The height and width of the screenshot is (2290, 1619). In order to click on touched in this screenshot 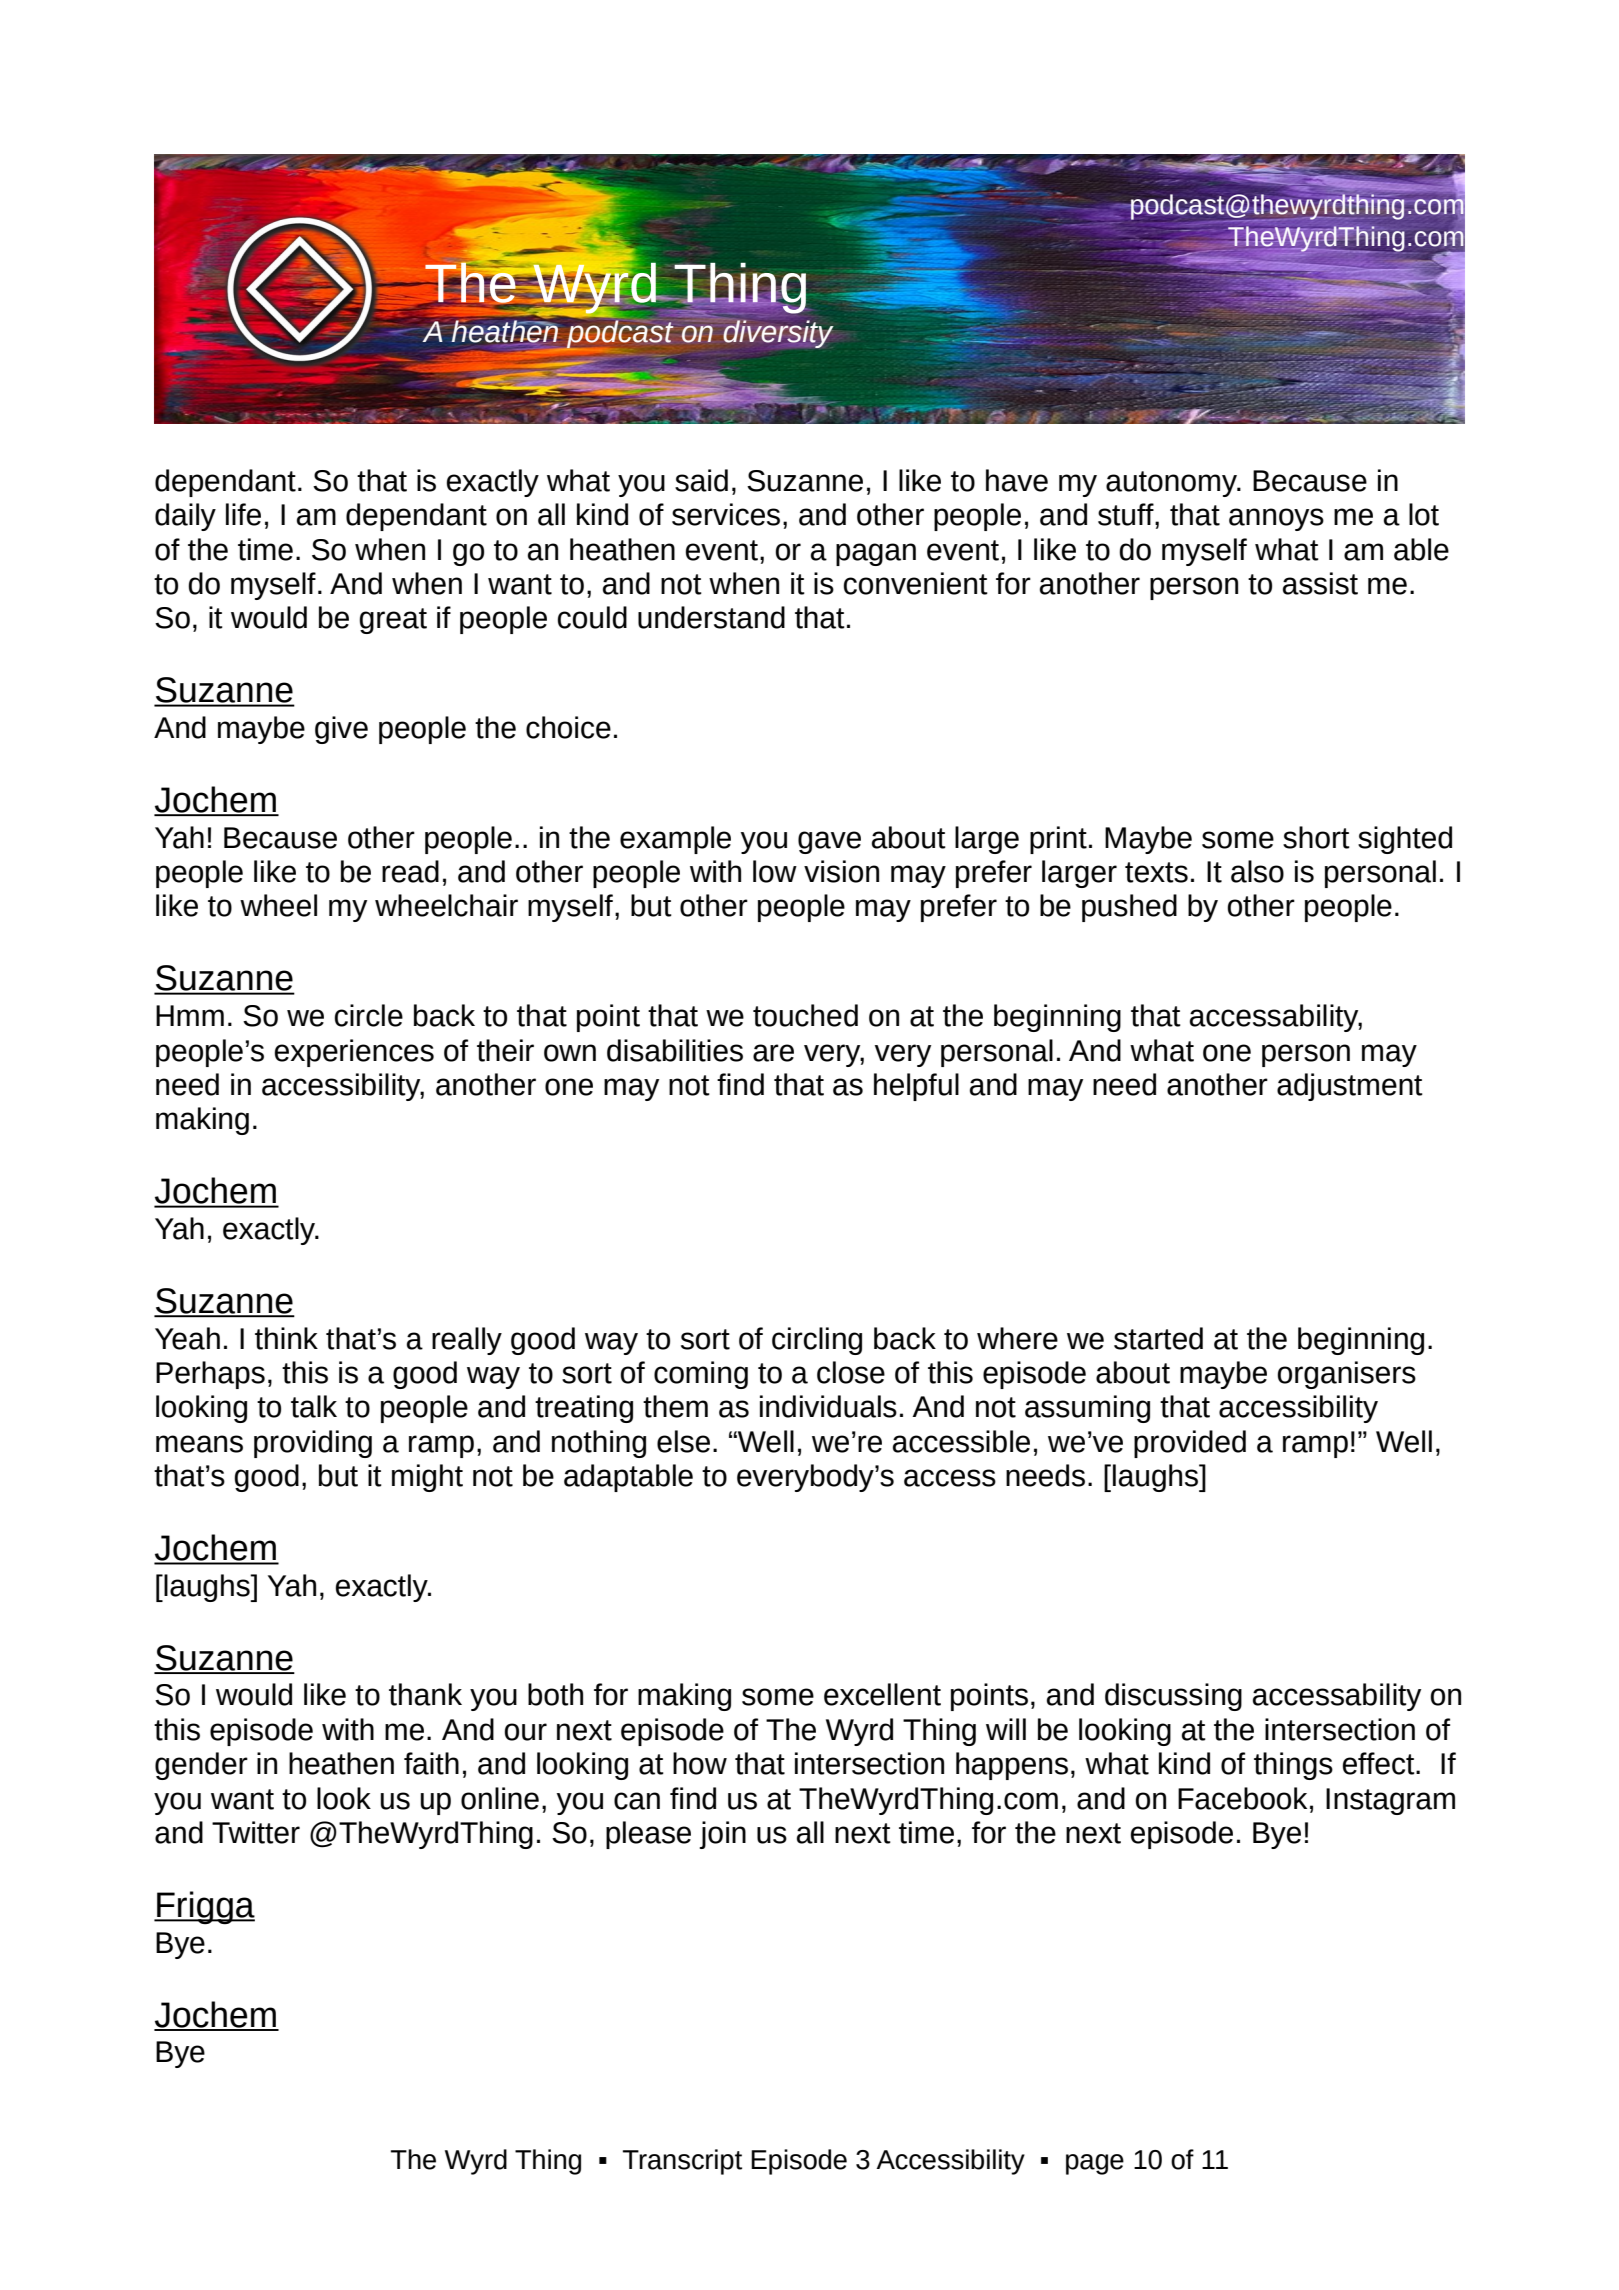, I will do `click(805, 1015)`.
